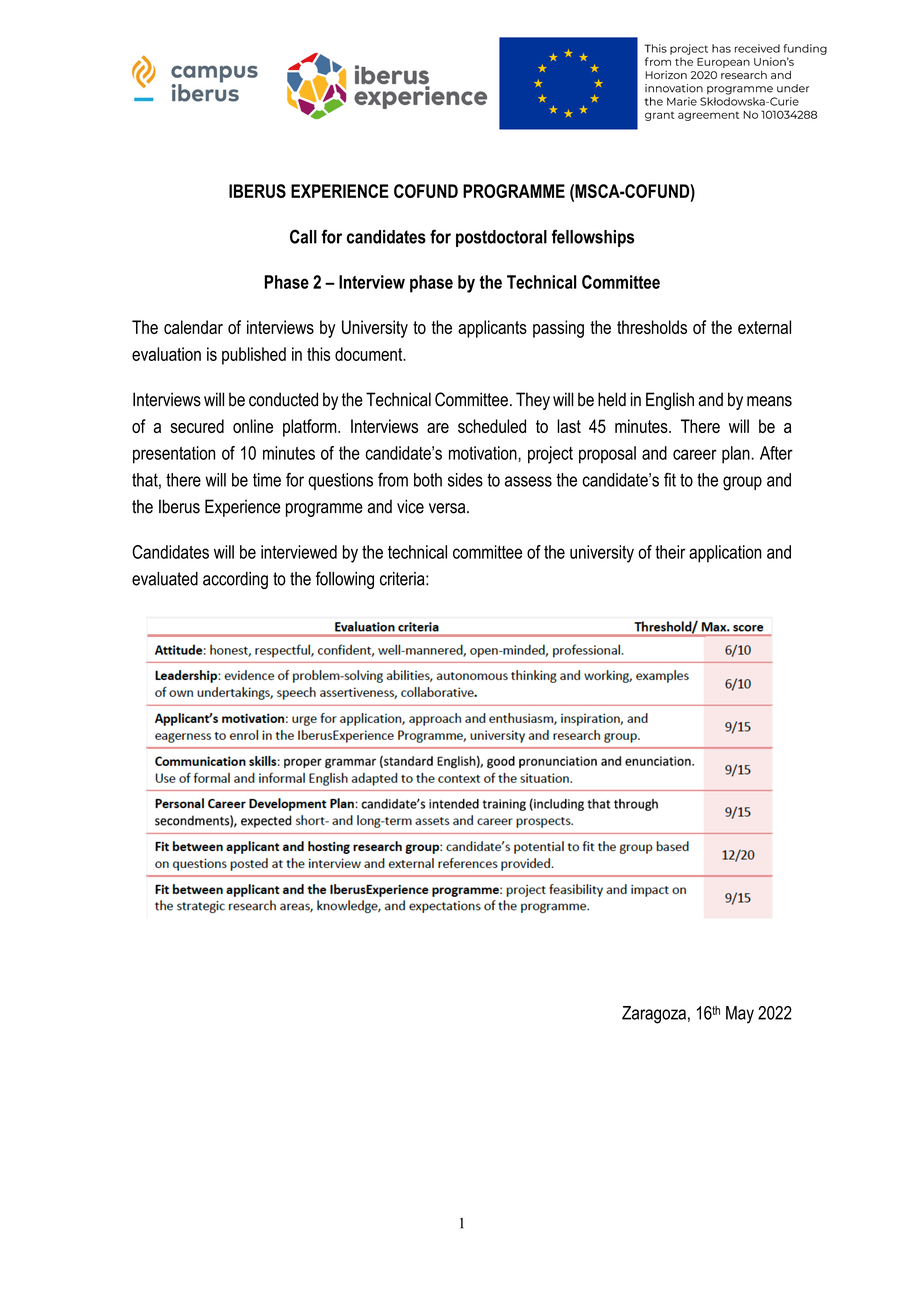 The height and width of the image is (1308, 924). Describe the element at coordinates (484, 453) in the image. I see `motivation` at that location.
